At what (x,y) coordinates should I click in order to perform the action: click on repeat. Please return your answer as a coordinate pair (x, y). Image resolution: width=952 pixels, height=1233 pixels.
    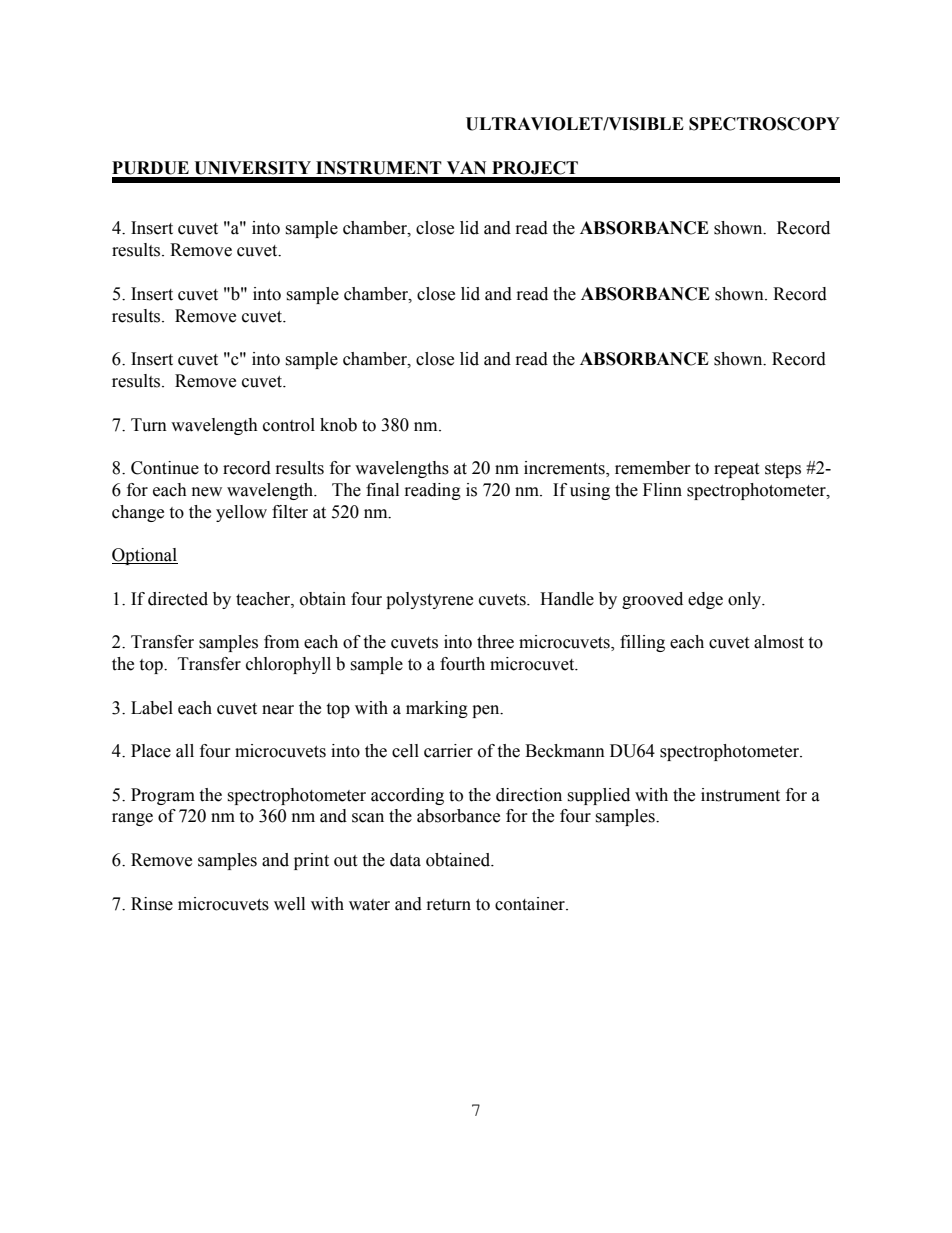
    Looking at the image, I should click on (736, 470).
